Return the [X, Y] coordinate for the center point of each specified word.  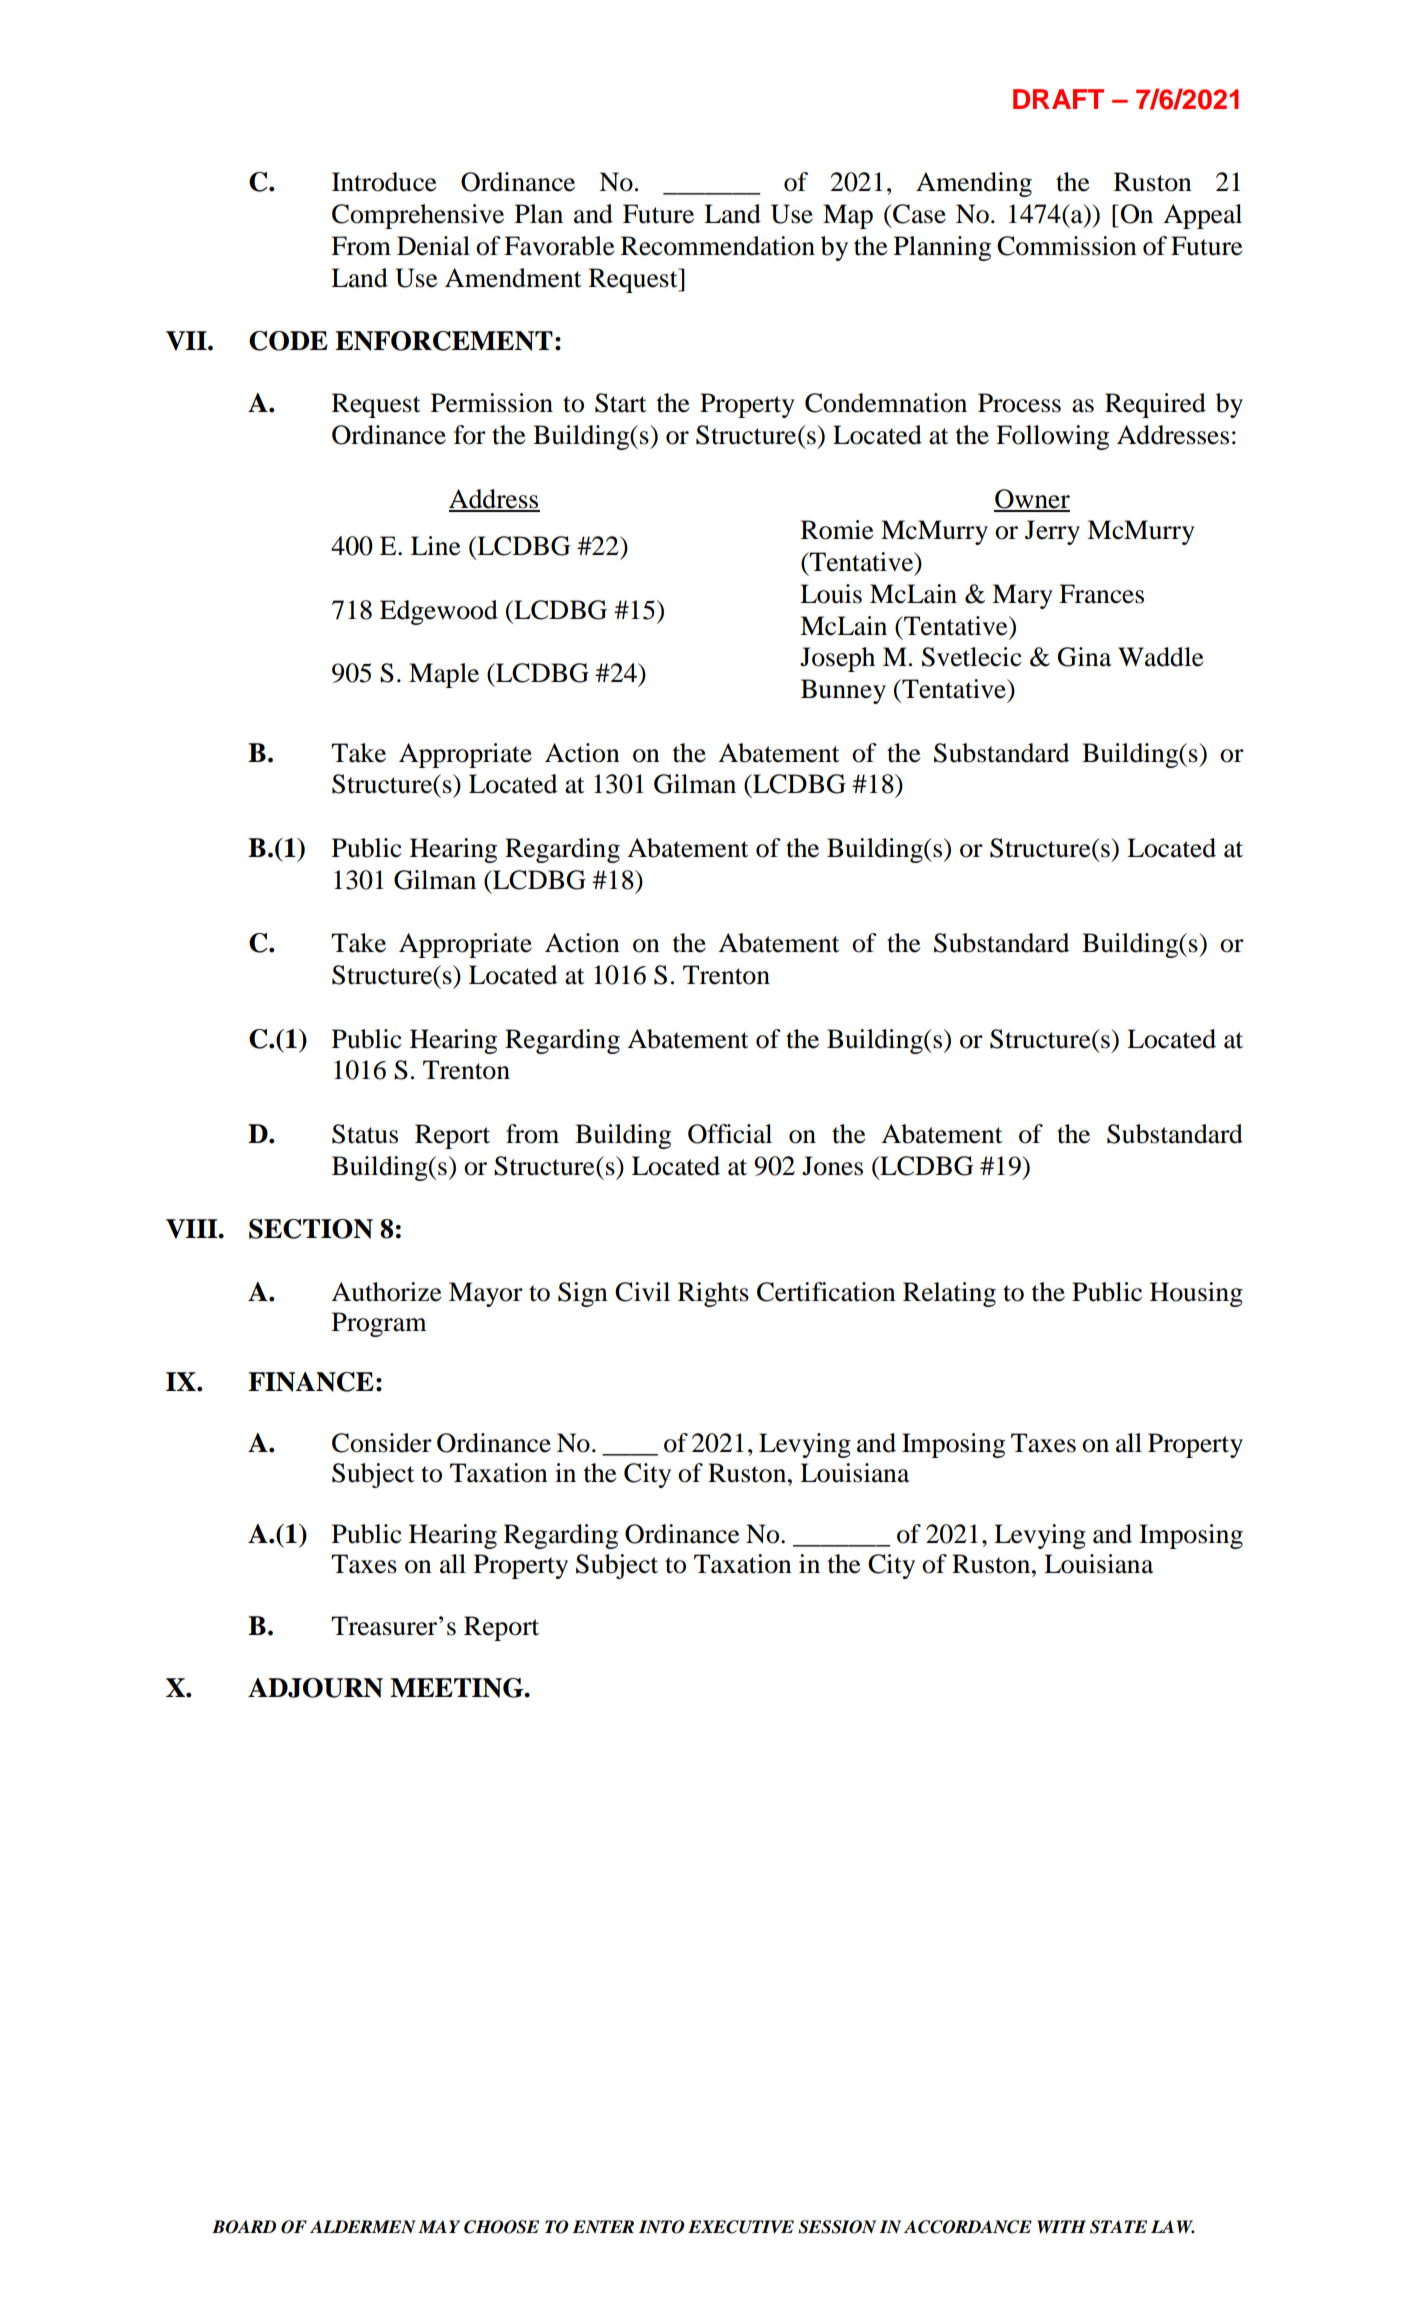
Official [730, 1134]
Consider [382, 1443]
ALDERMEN [363, 2226]
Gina [1084, 657]
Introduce [384, 182]
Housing [1196, 1294]
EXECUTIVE [741, 2227]
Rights [713, 1294]
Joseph [837, 659]
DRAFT [1058, 99]
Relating [949, 1294]
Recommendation [718, 246]
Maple [444, 675]
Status [365, 1134]
